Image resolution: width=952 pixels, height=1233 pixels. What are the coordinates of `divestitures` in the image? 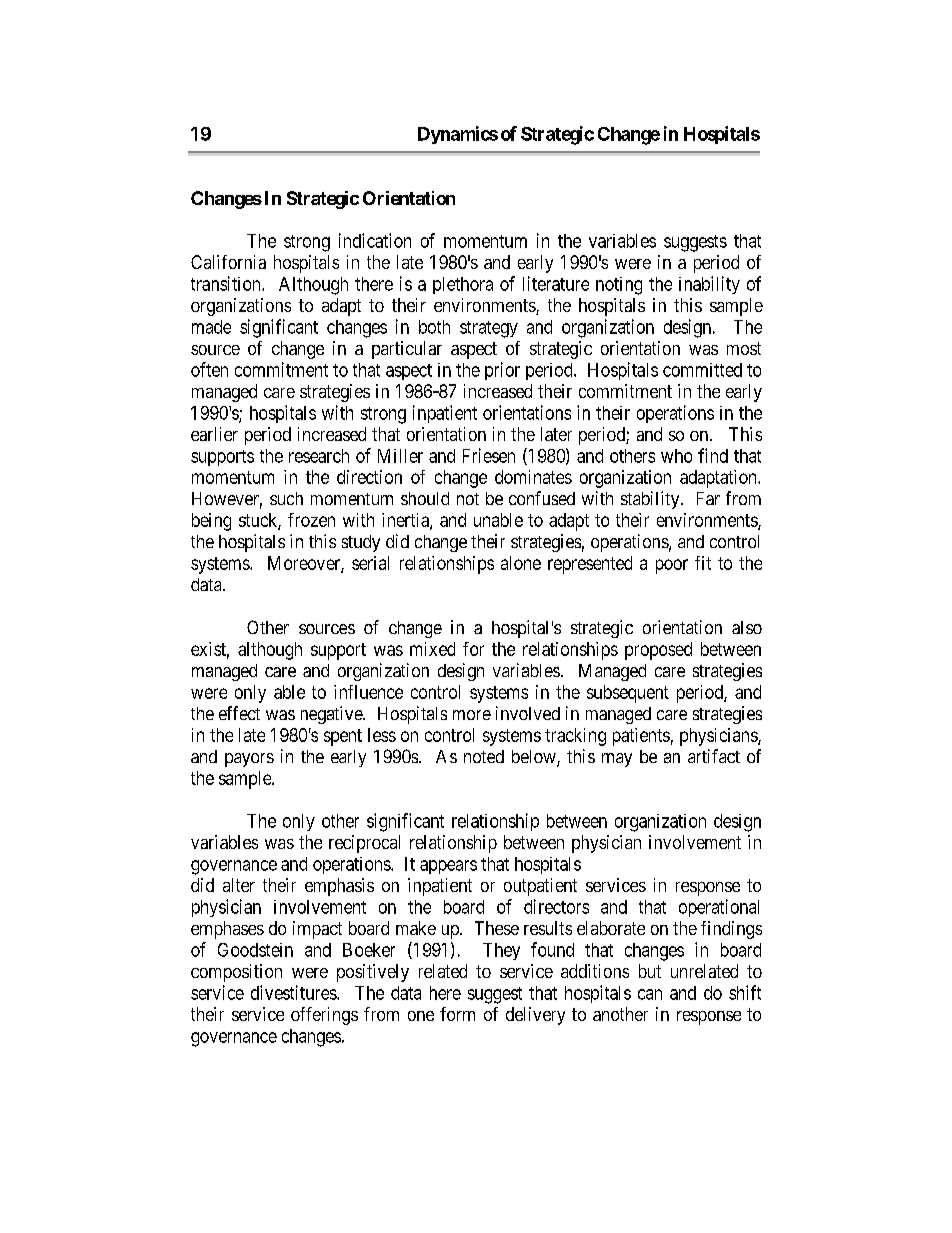 It's located at (294, 992).
